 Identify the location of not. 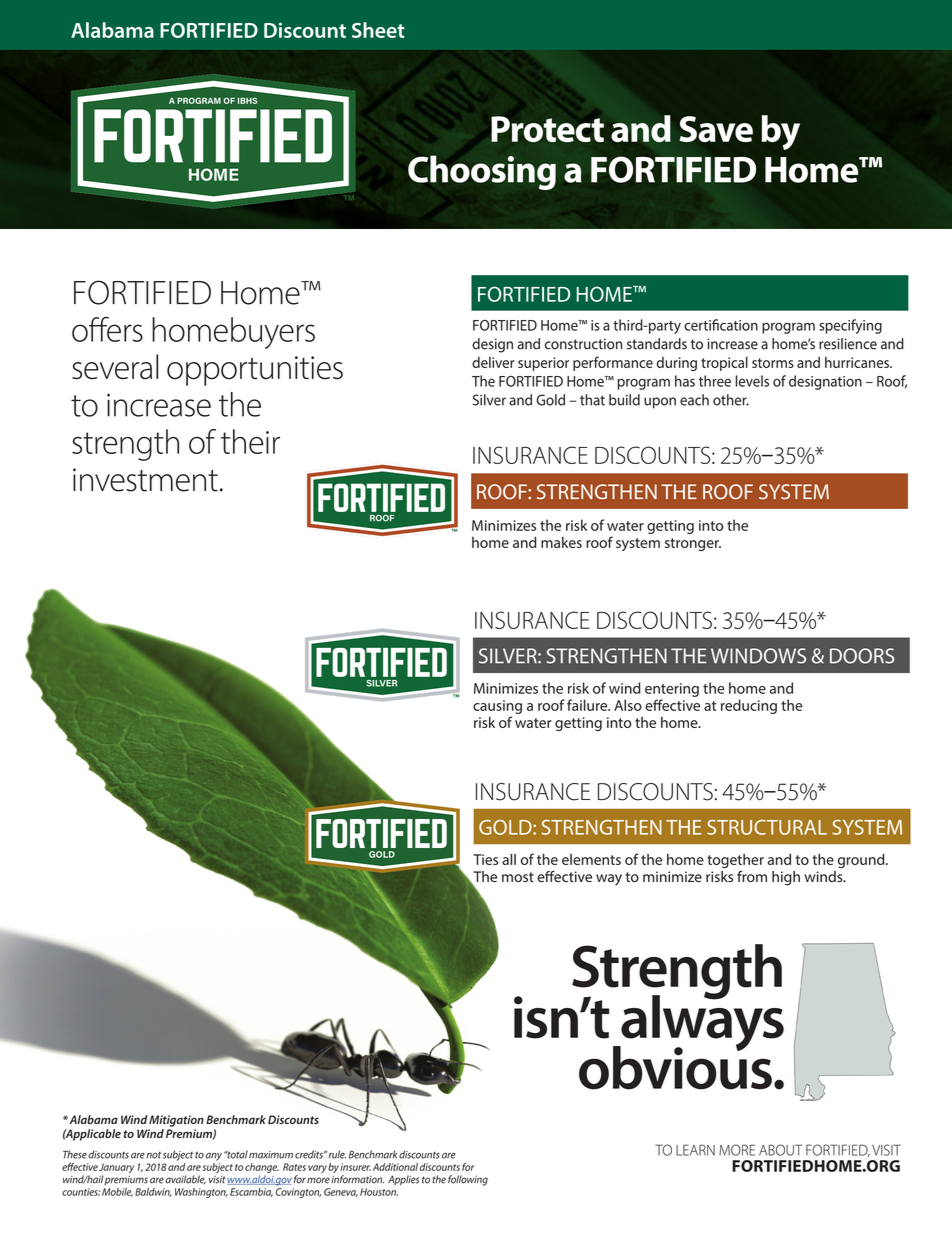
(153, 1155).
